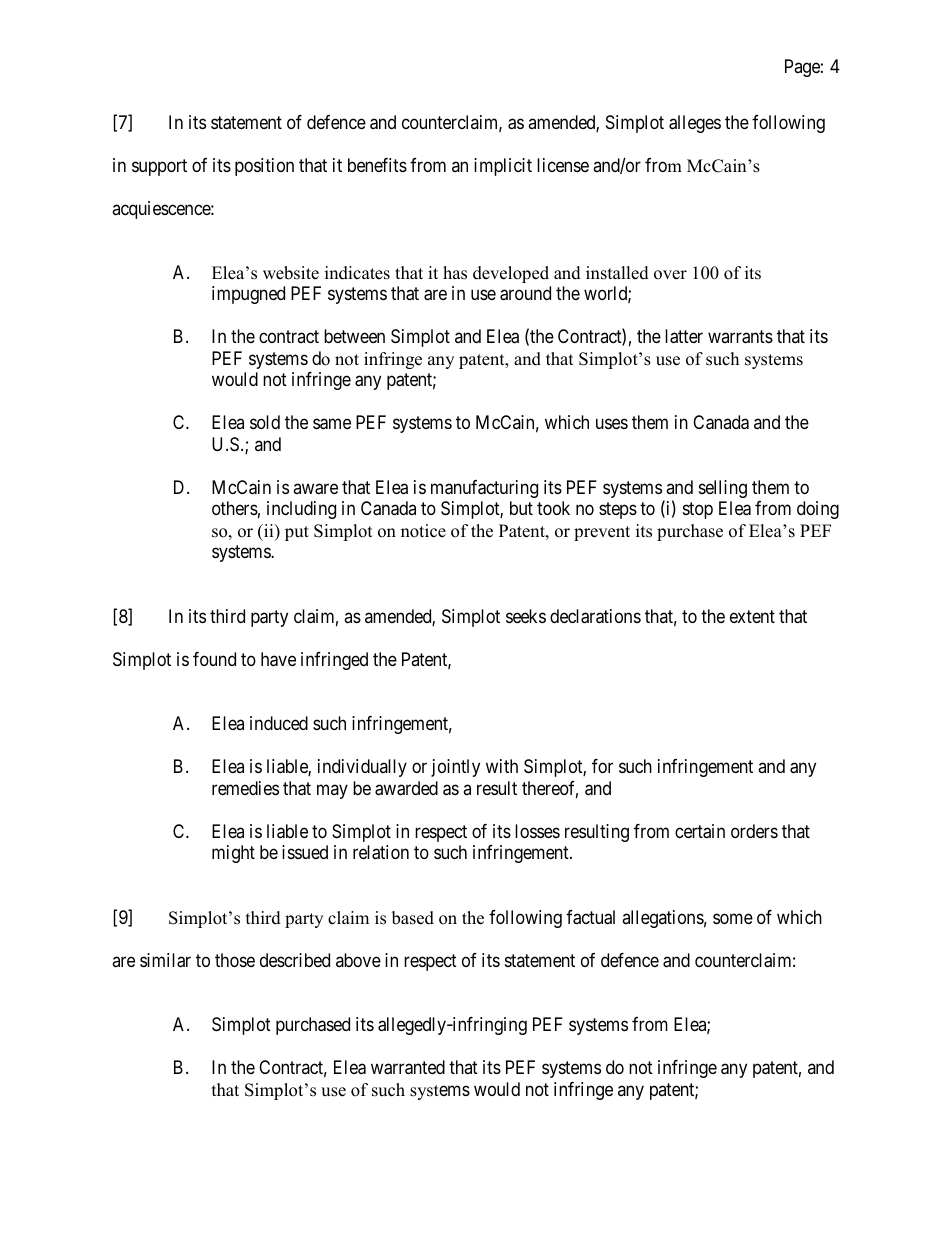  What do you see at coordinates (484, 489) in the screenshot?
I see `manufacturing` at bounding box center [484, 489].
